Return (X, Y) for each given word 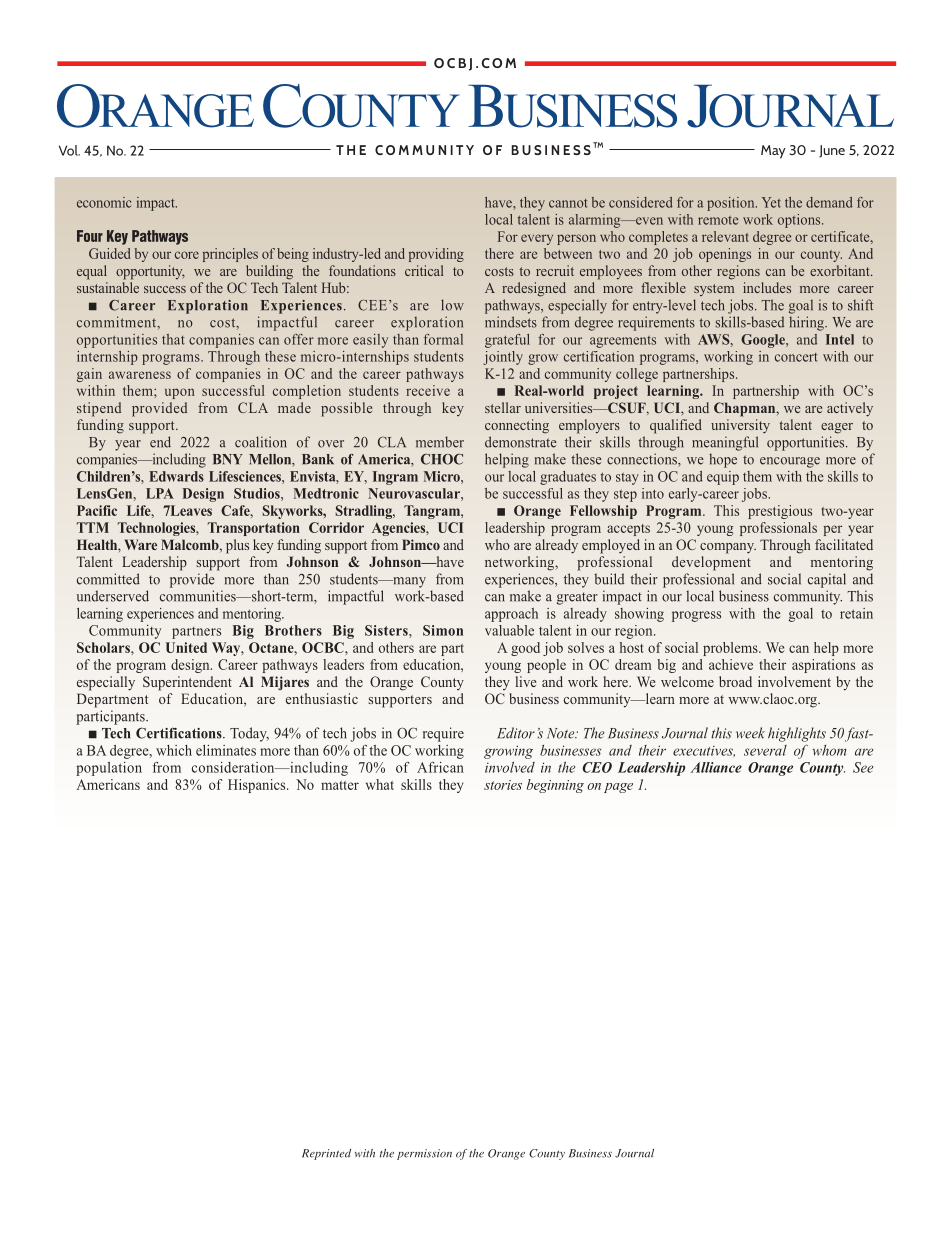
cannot (568, 203)
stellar (503, 407)
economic (104, 202)
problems (731, 649)
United (186, 647)
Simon (443, 630)
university (740, 426)
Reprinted (326, 1154)
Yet (771, 202)
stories (503, 785)
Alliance (716, 767)
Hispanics (258, 786)
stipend (99, 409)
